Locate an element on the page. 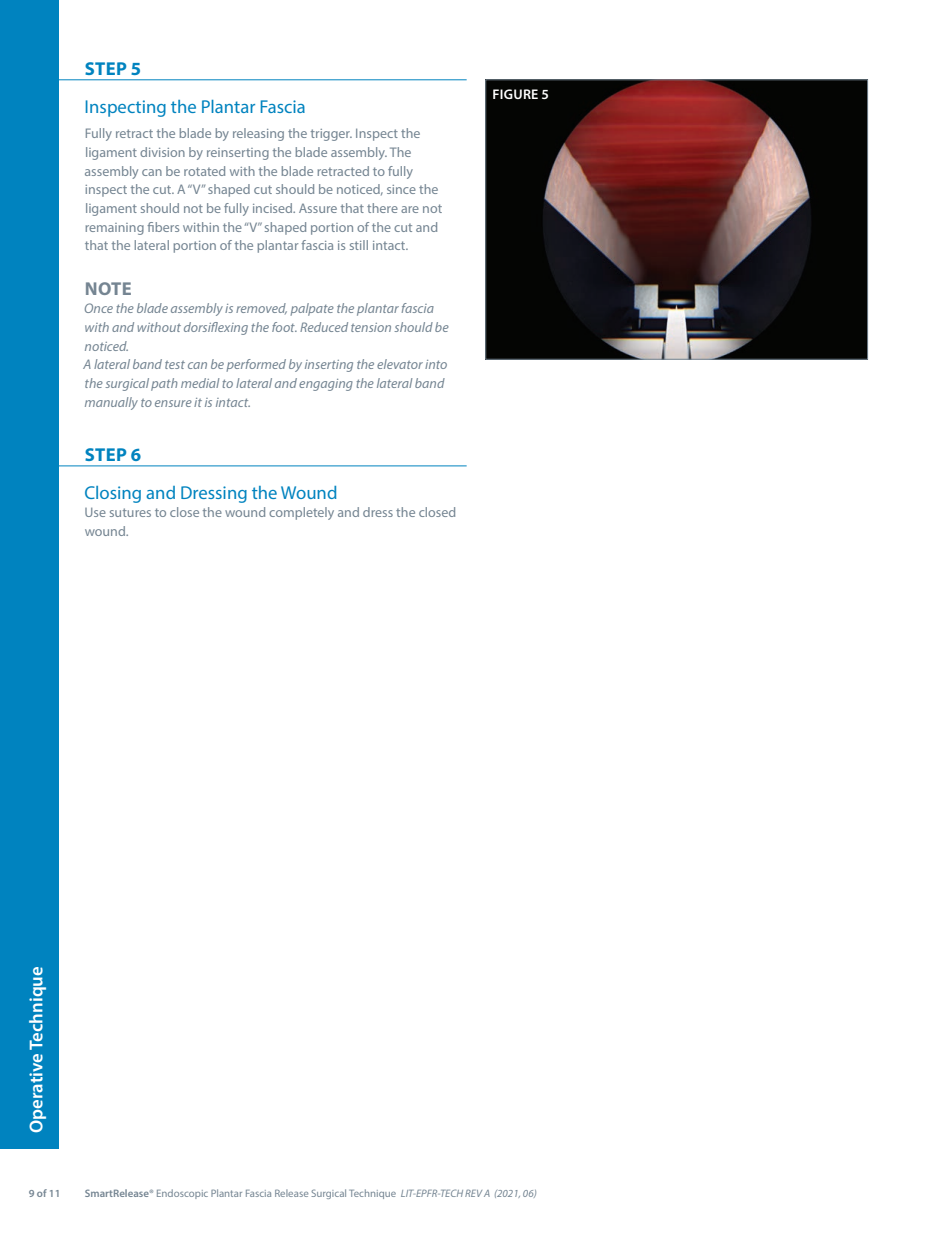  Endoscopic is located at coordinates (182, 1194).
